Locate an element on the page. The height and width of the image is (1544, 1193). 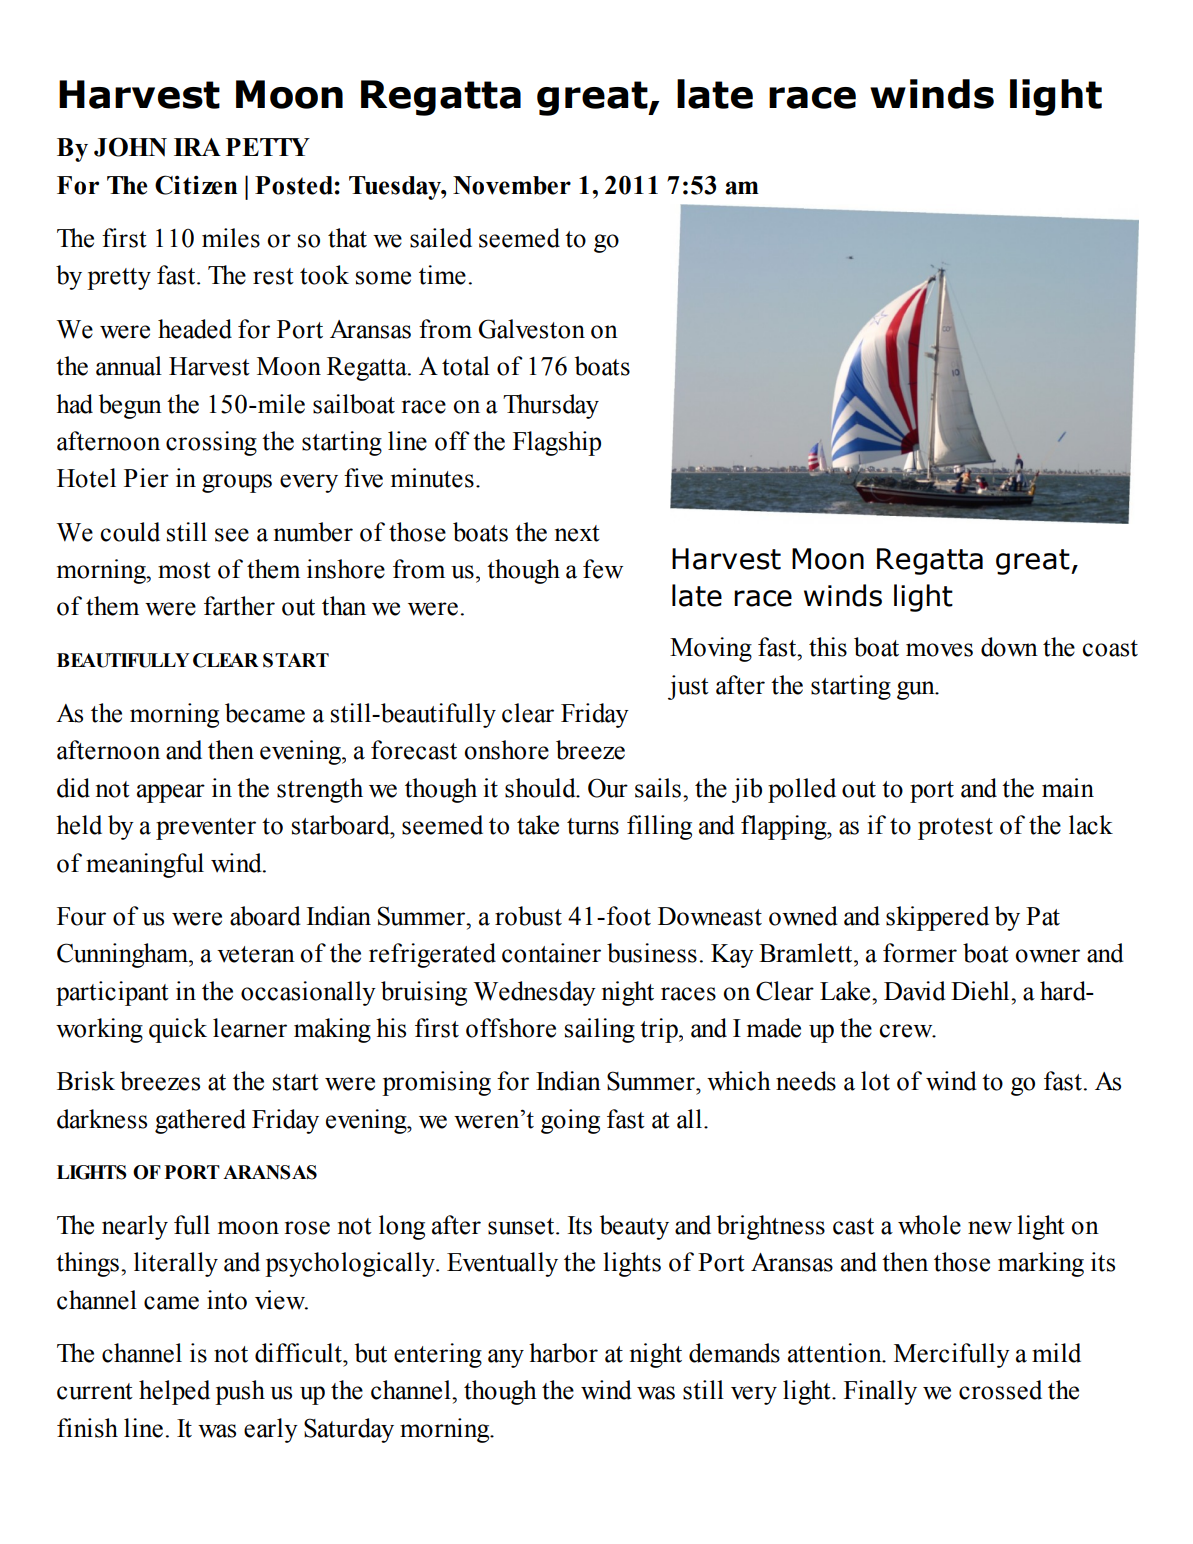
few is located at coordinates (603, 569).
